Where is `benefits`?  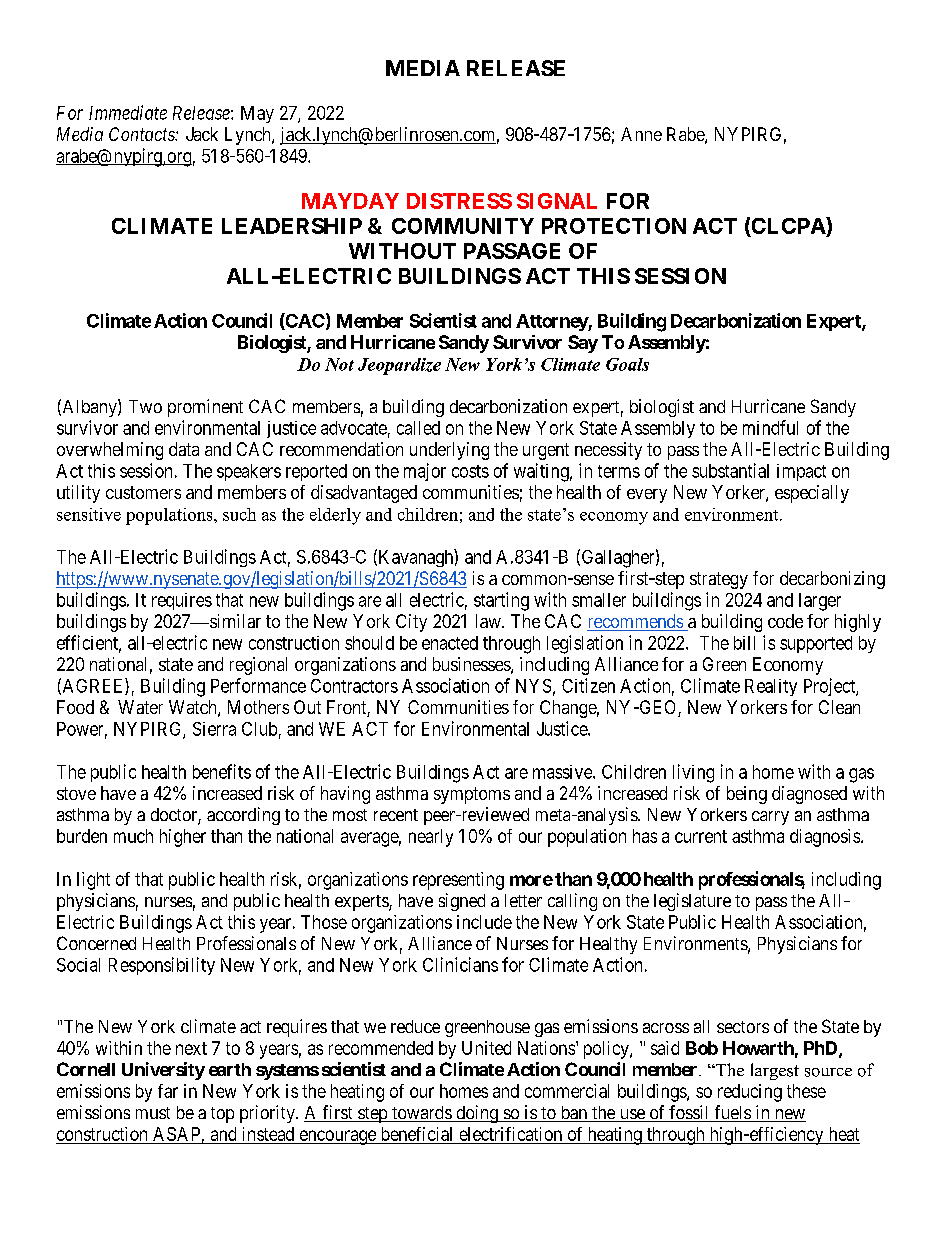
benefits is located at coordinates (222, 771).
